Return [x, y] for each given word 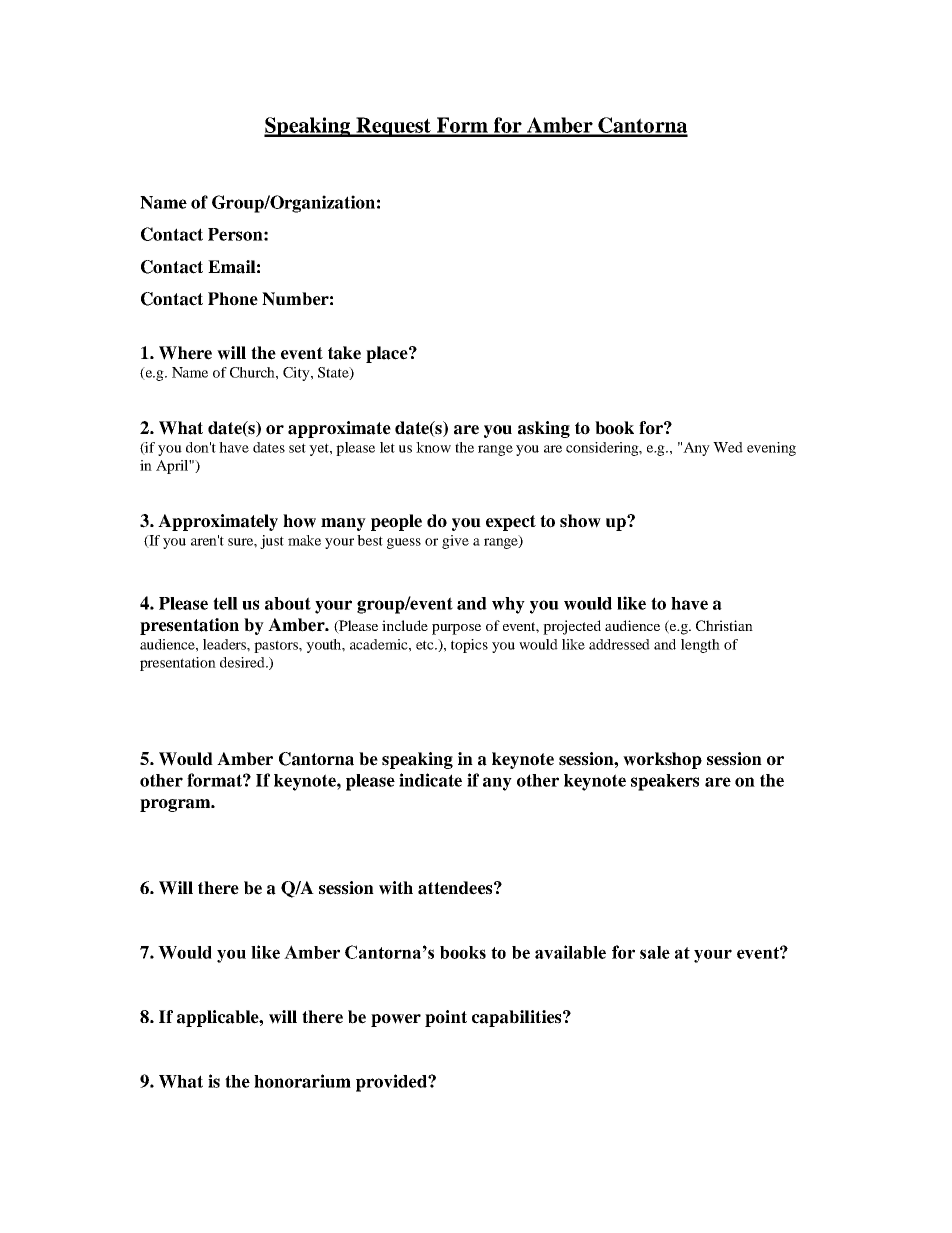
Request [393, 127]
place [388, 354]
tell [225, 603]
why [508, 605]
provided [392, 1083]
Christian [724, 625]
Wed [728, 447]
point [446, 1018]
